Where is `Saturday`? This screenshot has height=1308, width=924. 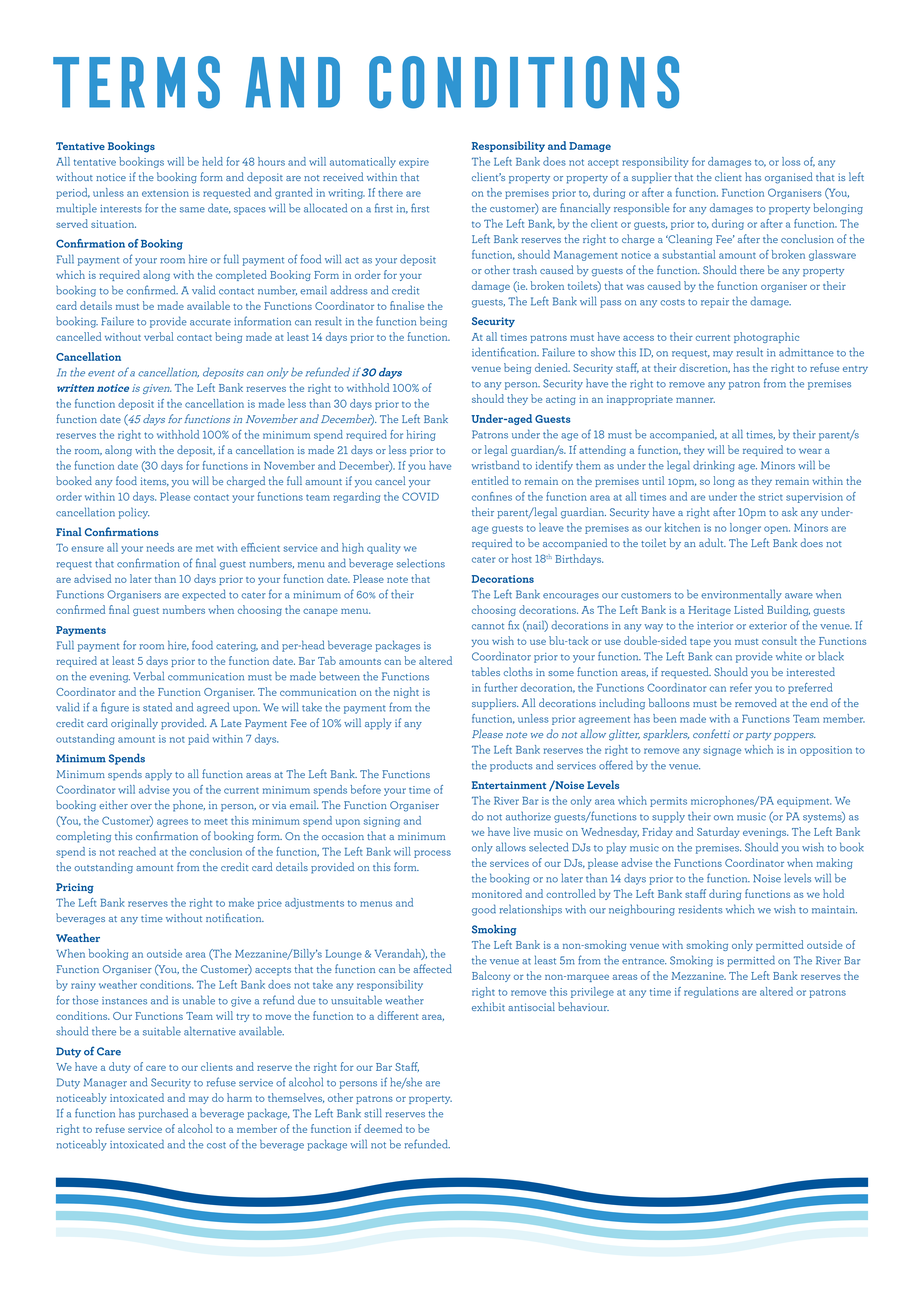
Saturday is located at coordinates (718, 832).
